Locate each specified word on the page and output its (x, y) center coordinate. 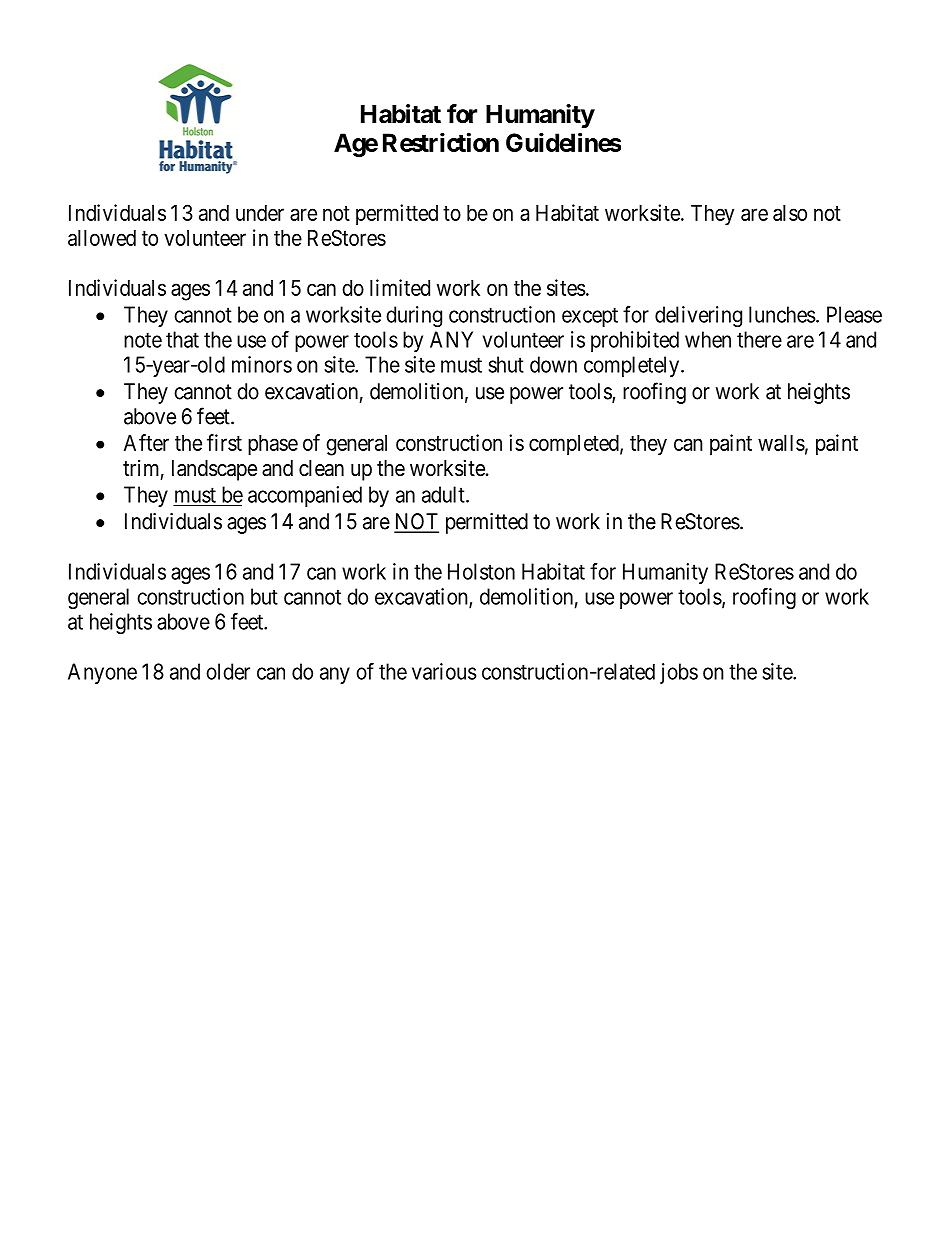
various (444, 671)
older (228, 671)
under (260, 213)
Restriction (441, 142)
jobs (679, 673)
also (790, 213)
